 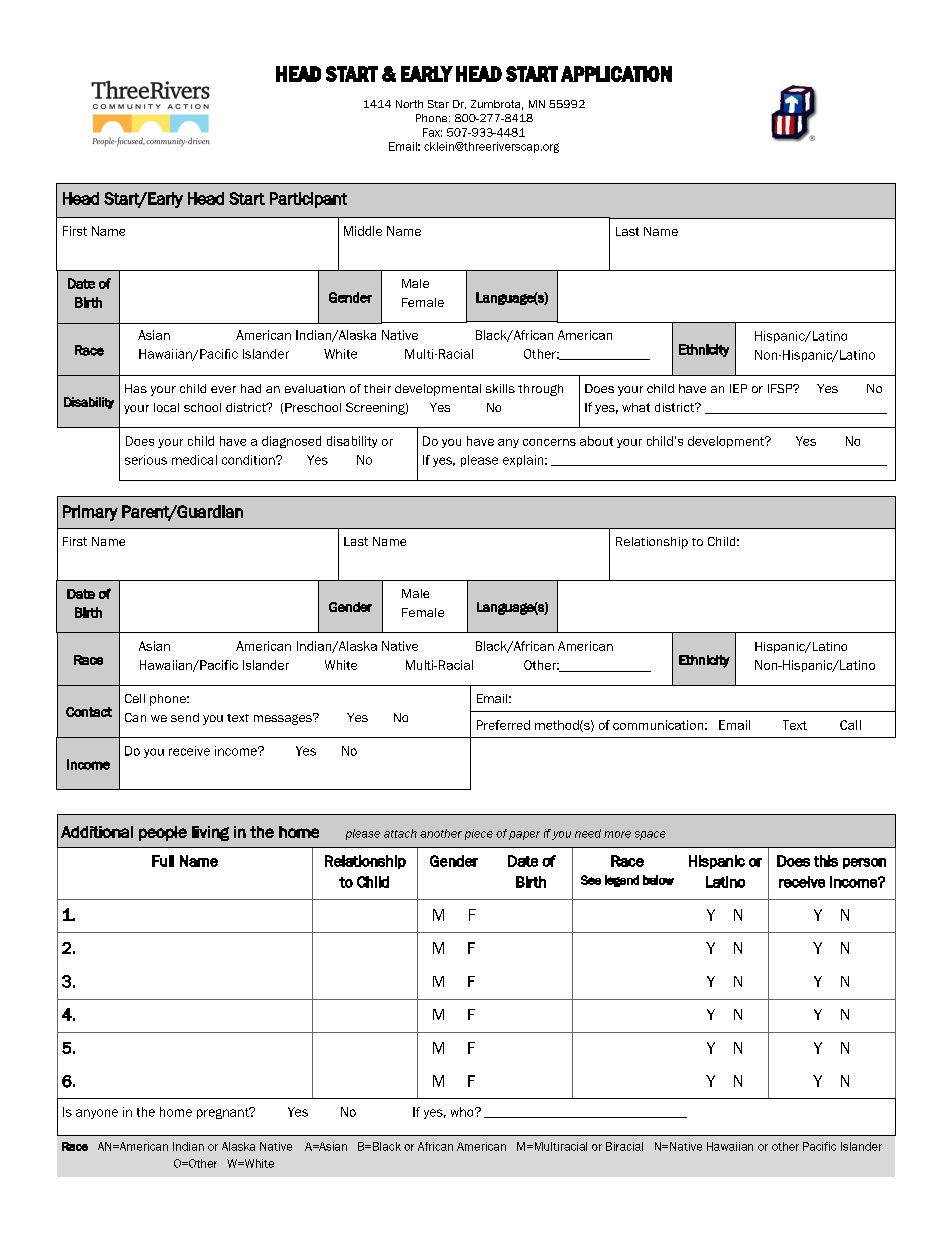 I want to click on Primary, so click(x=90, y=513).
